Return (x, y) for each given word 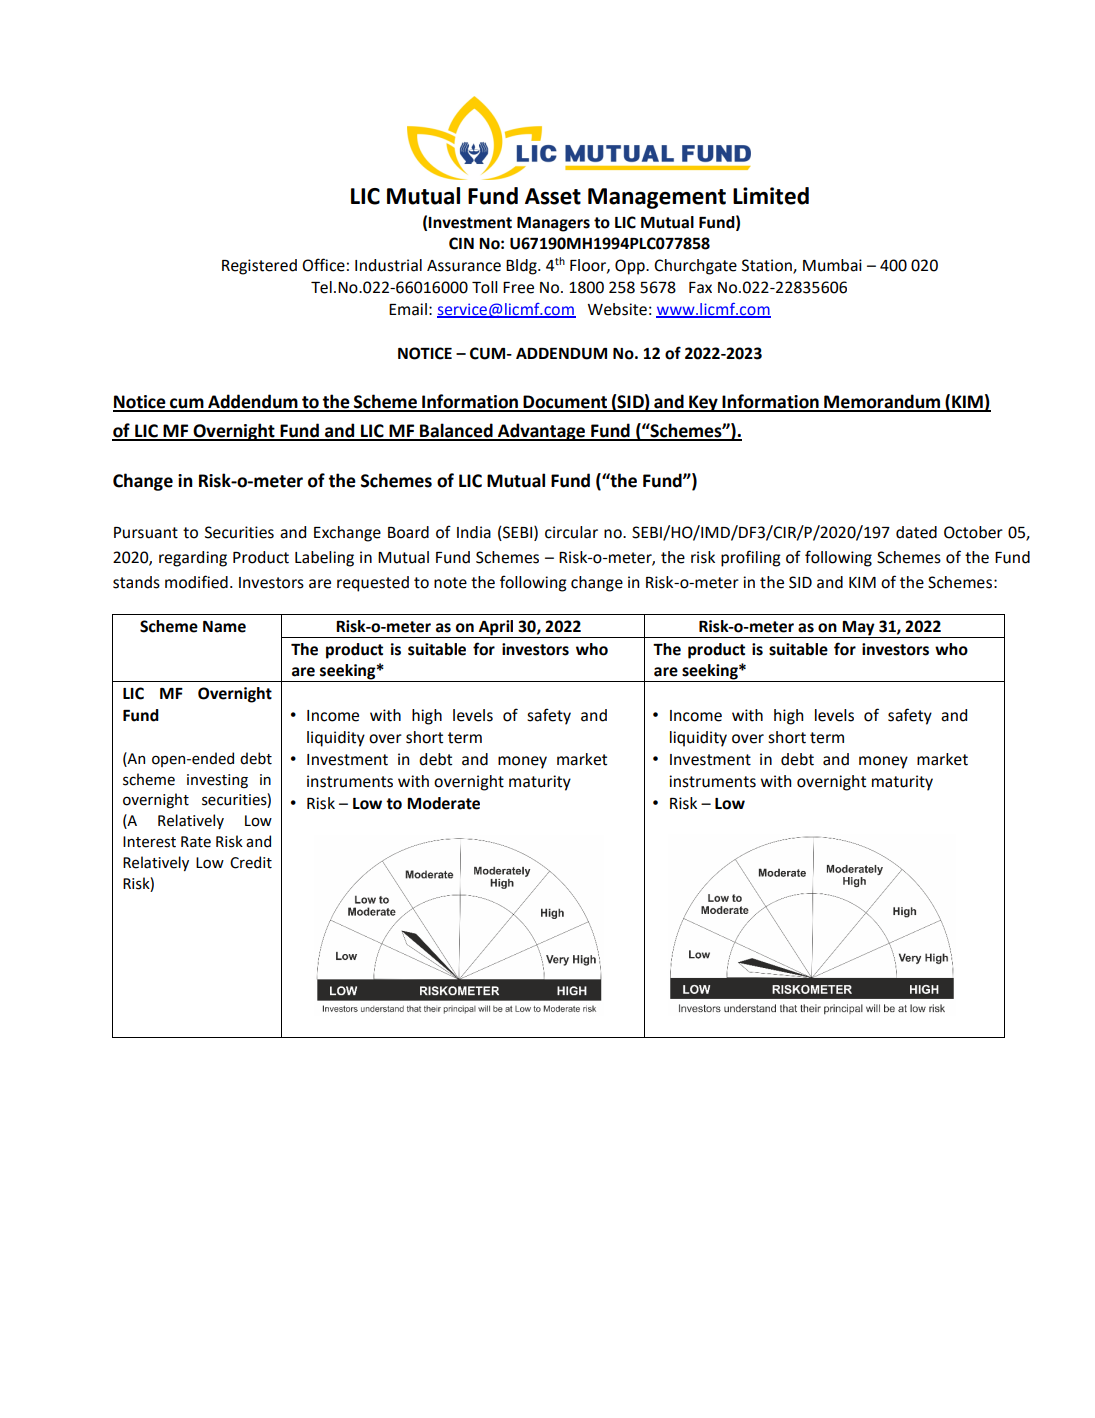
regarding (193, 559)
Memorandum (882, 402)
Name (224, 627)
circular (571, 532)
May (859, 629)
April (496, 629)
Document (565, 403)
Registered (259, 267)
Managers (553, 224)
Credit (251, 862)
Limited (771, 196)
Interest (149, 842)
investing (217, 781)
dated (916, 532)
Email (408, 309)
